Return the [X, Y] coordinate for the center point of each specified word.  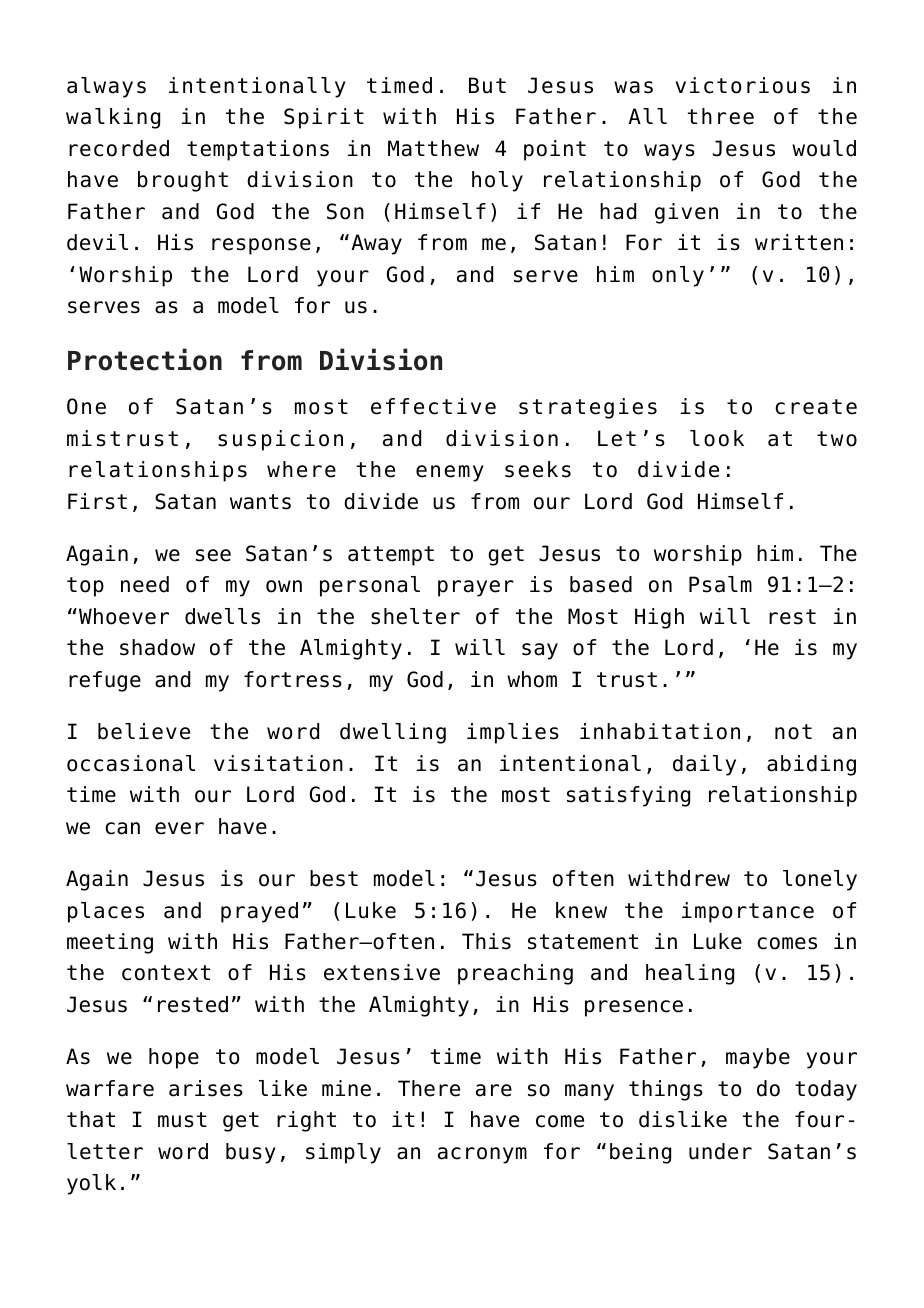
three [721, 116]
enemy [450, 473]
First [97, 501]
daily [704, 765]
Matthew [433, 148]
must [182, 1120]
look [717, 438]
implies [513, 733]
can [122, 828]
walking [113, 118]
